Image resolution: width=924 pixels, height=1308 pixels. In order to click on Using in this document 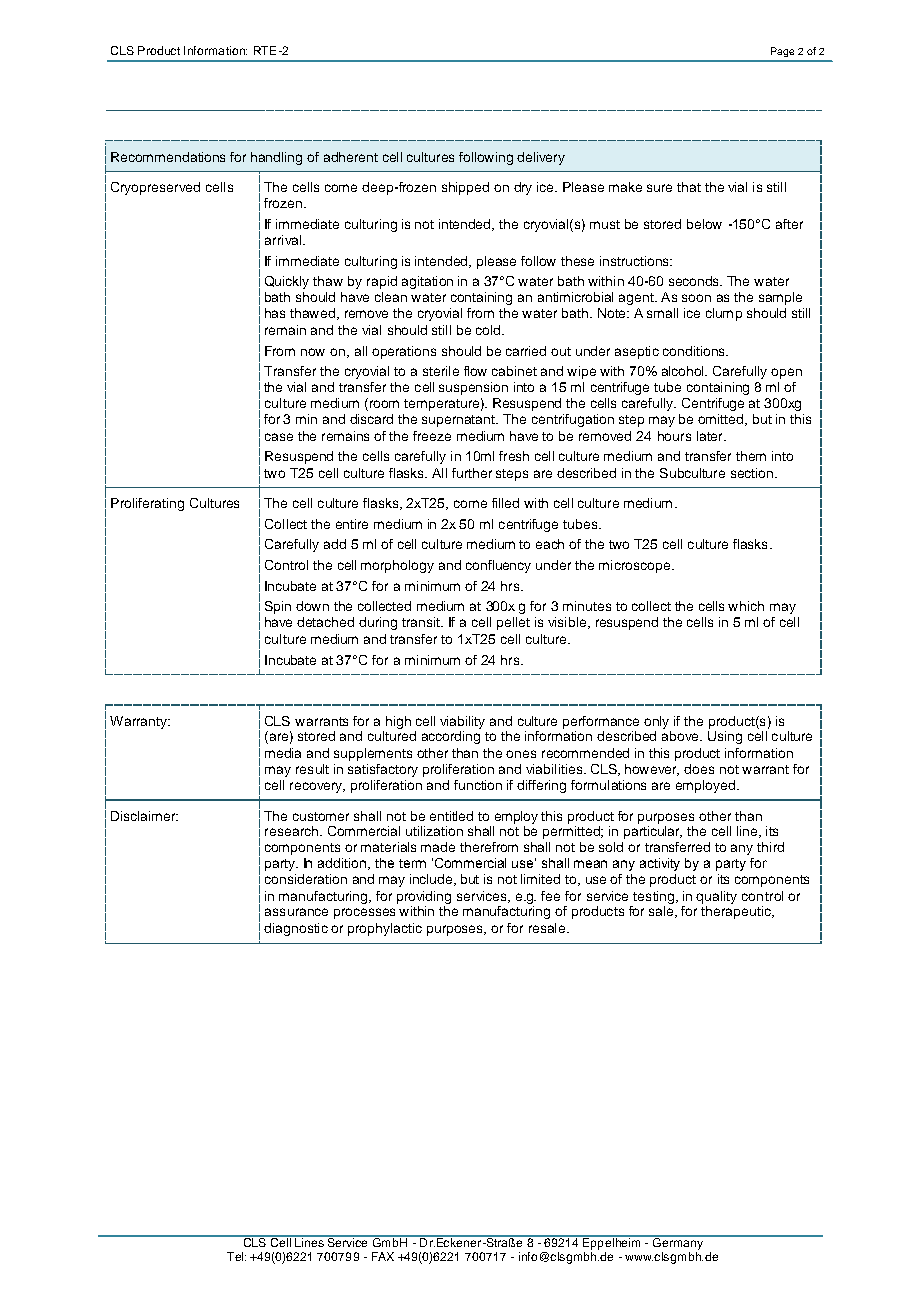, I will do `click(725, 737)`.
